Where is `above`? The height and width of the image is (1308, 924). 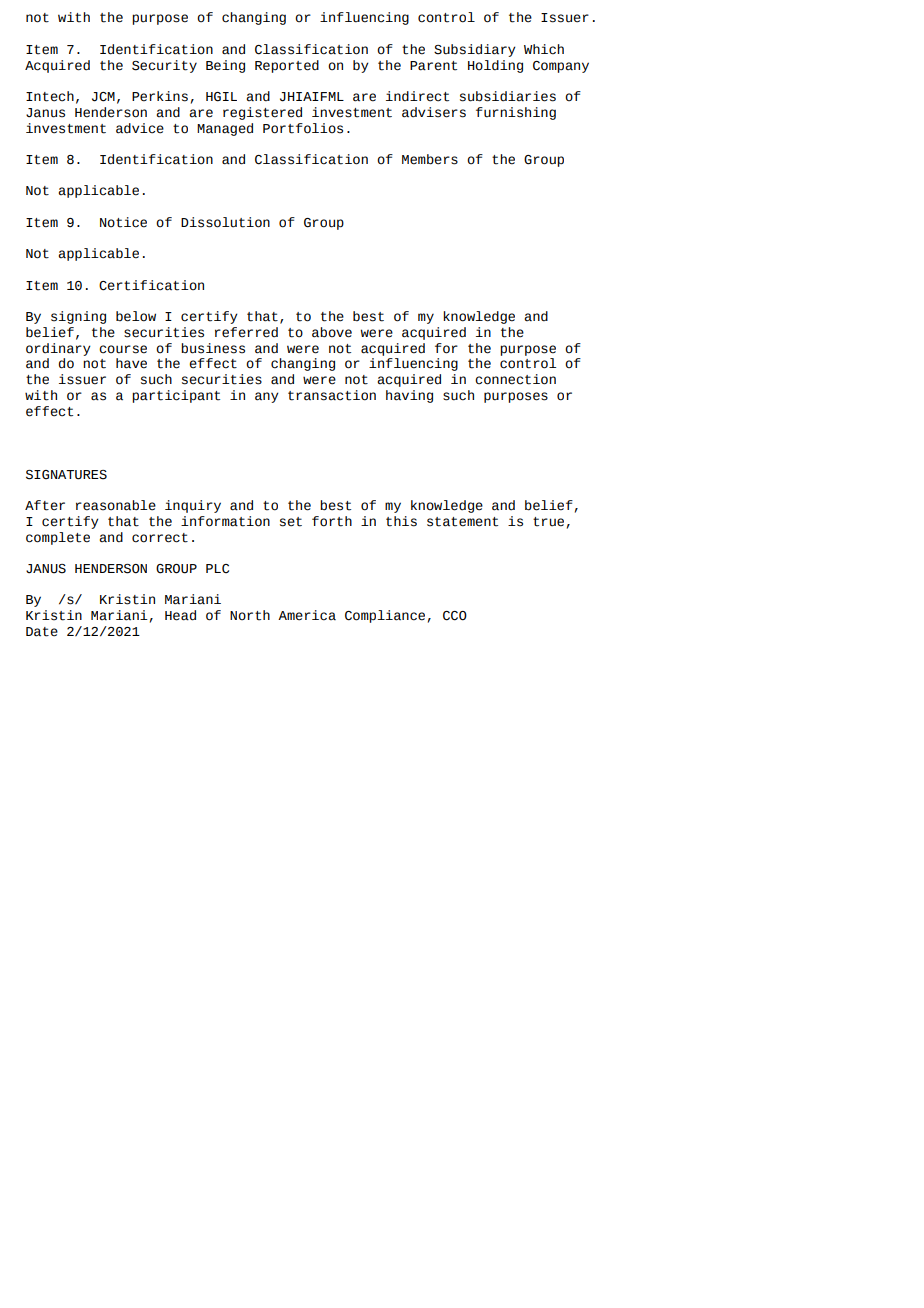 above is located at coordinates (332, 332).
